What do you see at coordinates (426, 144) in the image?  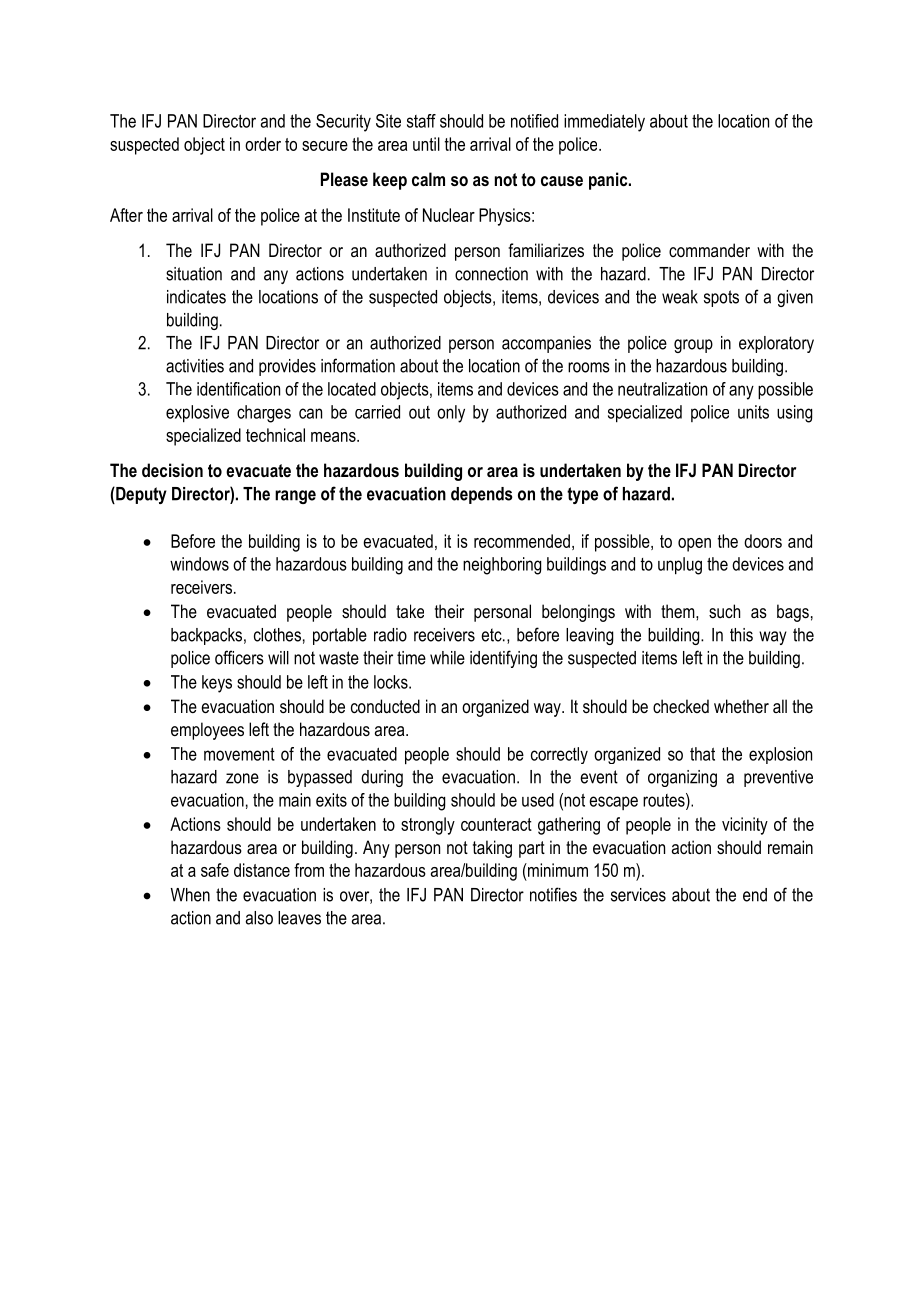 I see `until` at bounding box center [426, 144].
